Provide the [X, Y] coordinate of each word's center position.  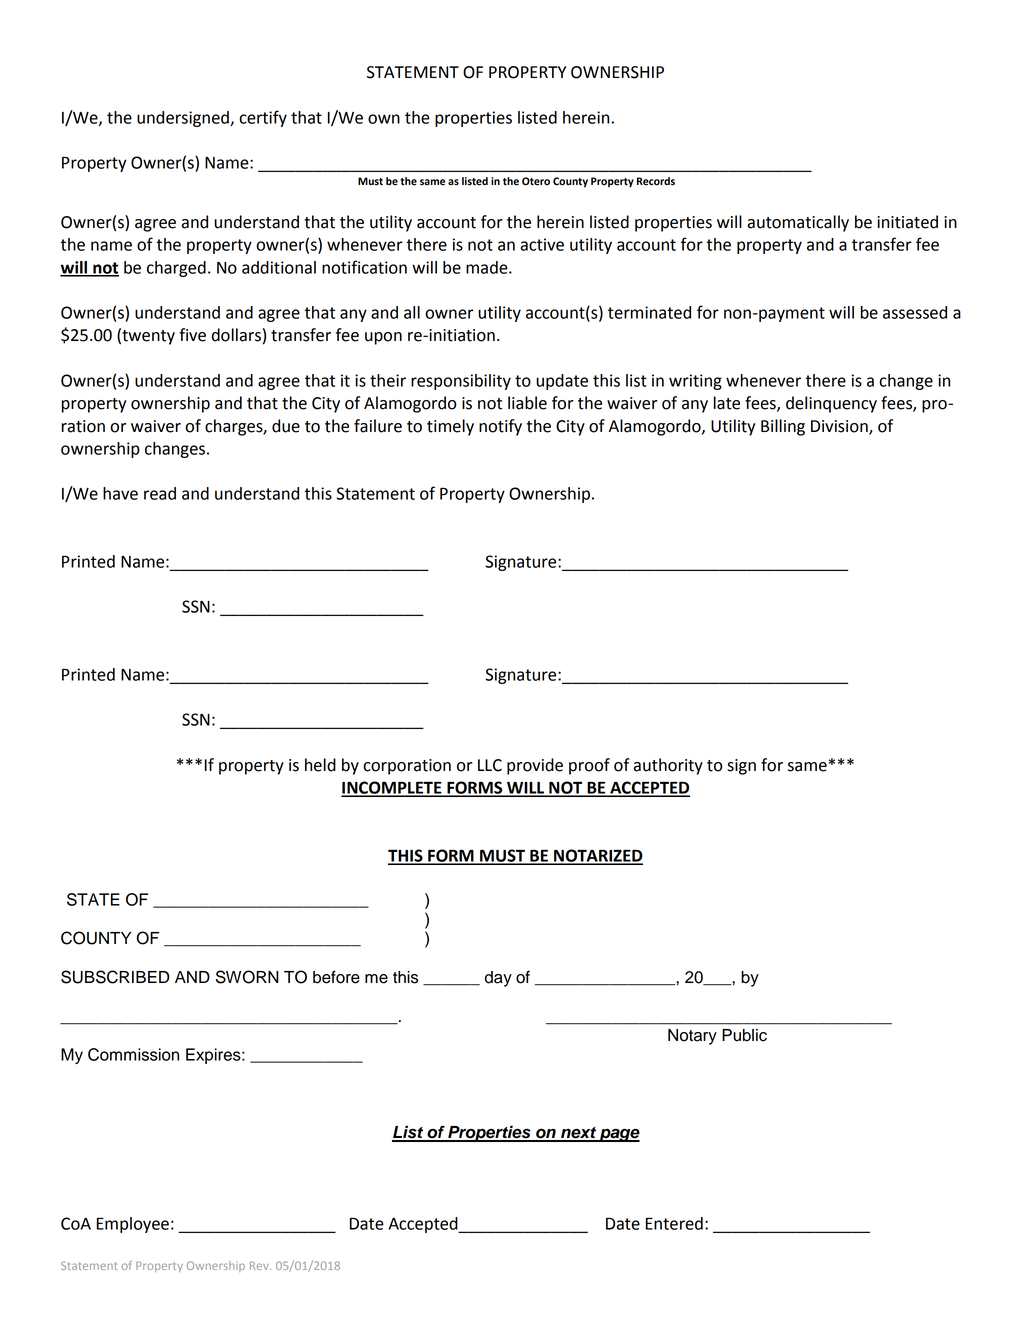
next [578, 1134]
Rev [260, 1266]
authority [668, 766]
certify [263, 118]
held [320, 765]
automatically [798, 223]
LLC [490, 765]
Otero [536, 181]
